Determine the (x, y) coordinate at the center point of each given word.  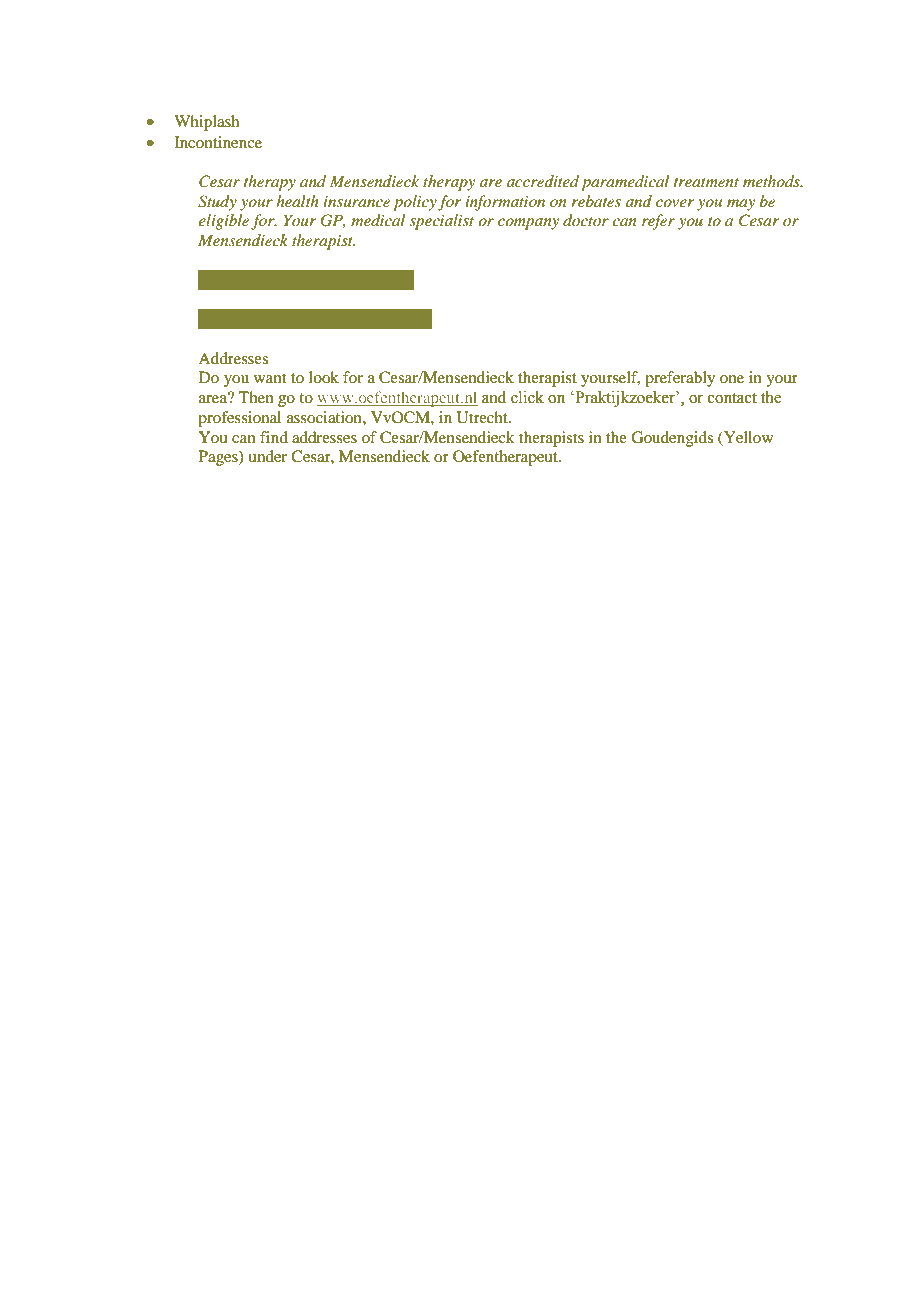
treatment (706, 182)
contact (732, 398)
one (732, 379)
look (324, 377)
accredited (543, 181)
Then (256, 397)
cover (675, 203)
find (274, 437)
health (297, 201)
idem (294, 279)
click (527, 397)
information (505, 203)
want (270, 378)
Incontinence (218, 142)
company (528, 224)
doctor (586, 220)
